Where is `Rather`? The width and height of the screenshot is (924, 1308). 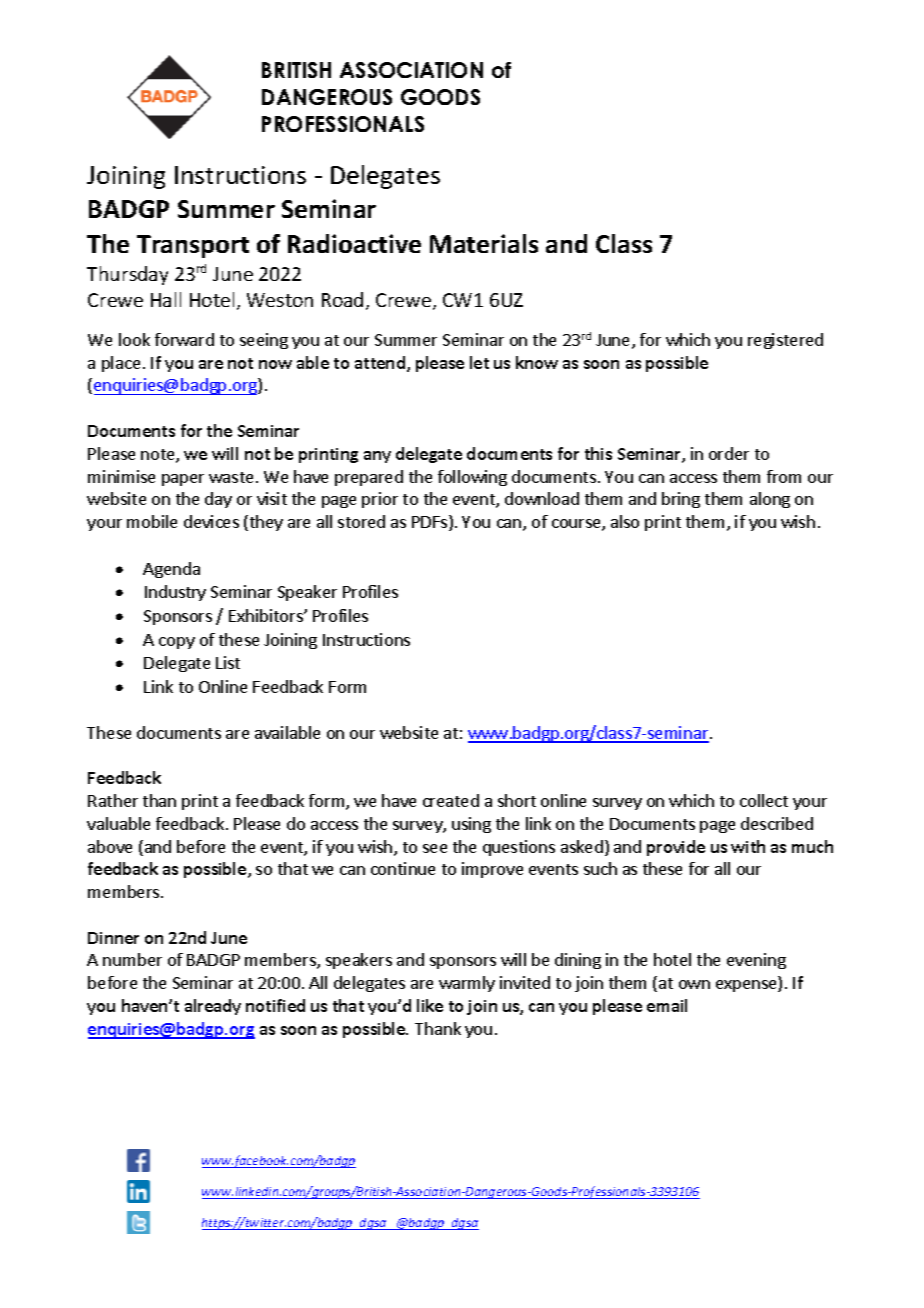
Rather is located at coordinates (113, 800).
